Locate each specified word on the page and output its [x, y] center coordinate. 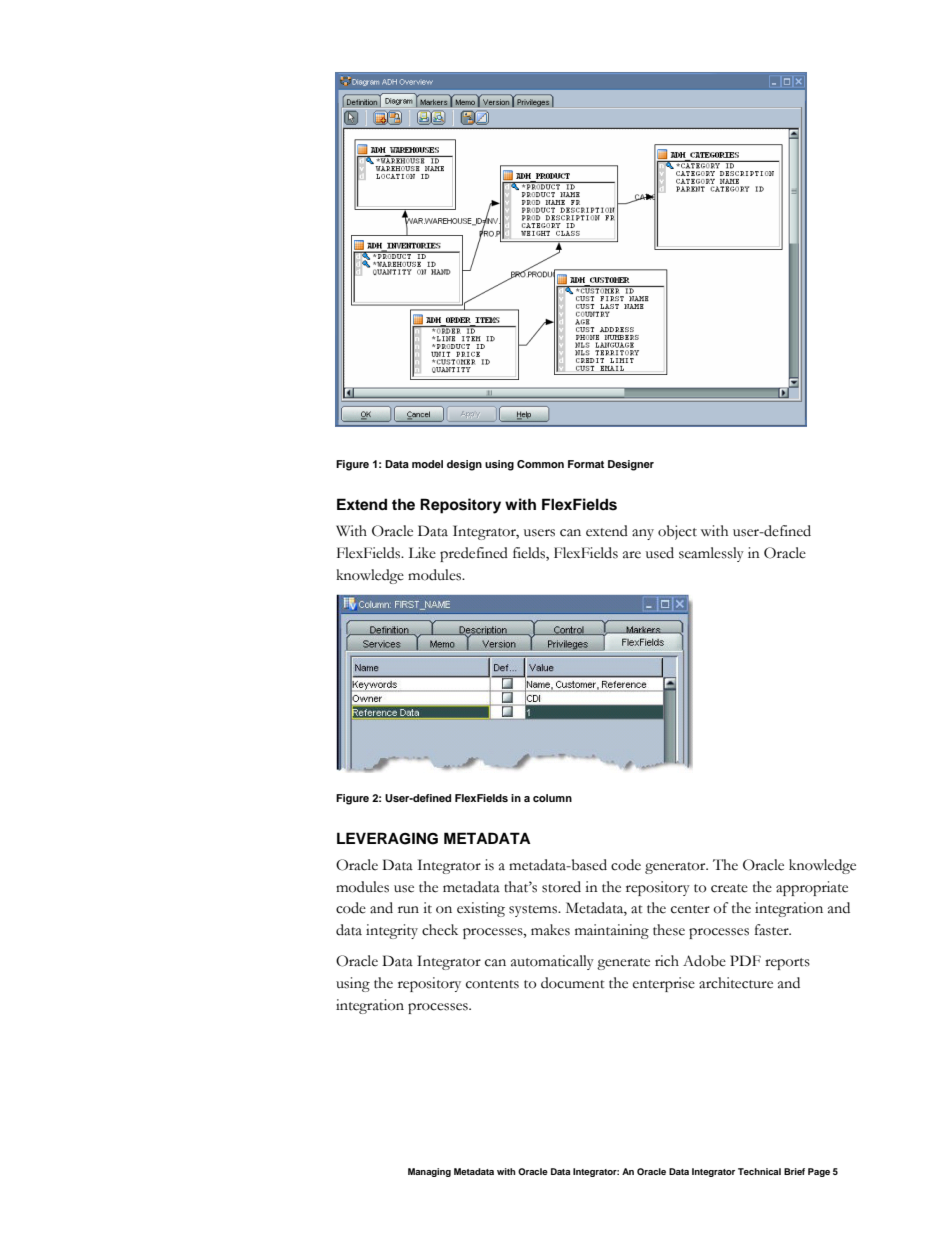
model [427, 464]
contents [492, 984]
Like [422, 553]
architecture [736, 983]
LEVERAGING [387, 838]
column [552, 798]
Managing [429, 1172]
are [632, 555]
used [660, 553]
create [729, 888]
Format [586, 464]
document [573, 983]
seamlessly [711, 554]
